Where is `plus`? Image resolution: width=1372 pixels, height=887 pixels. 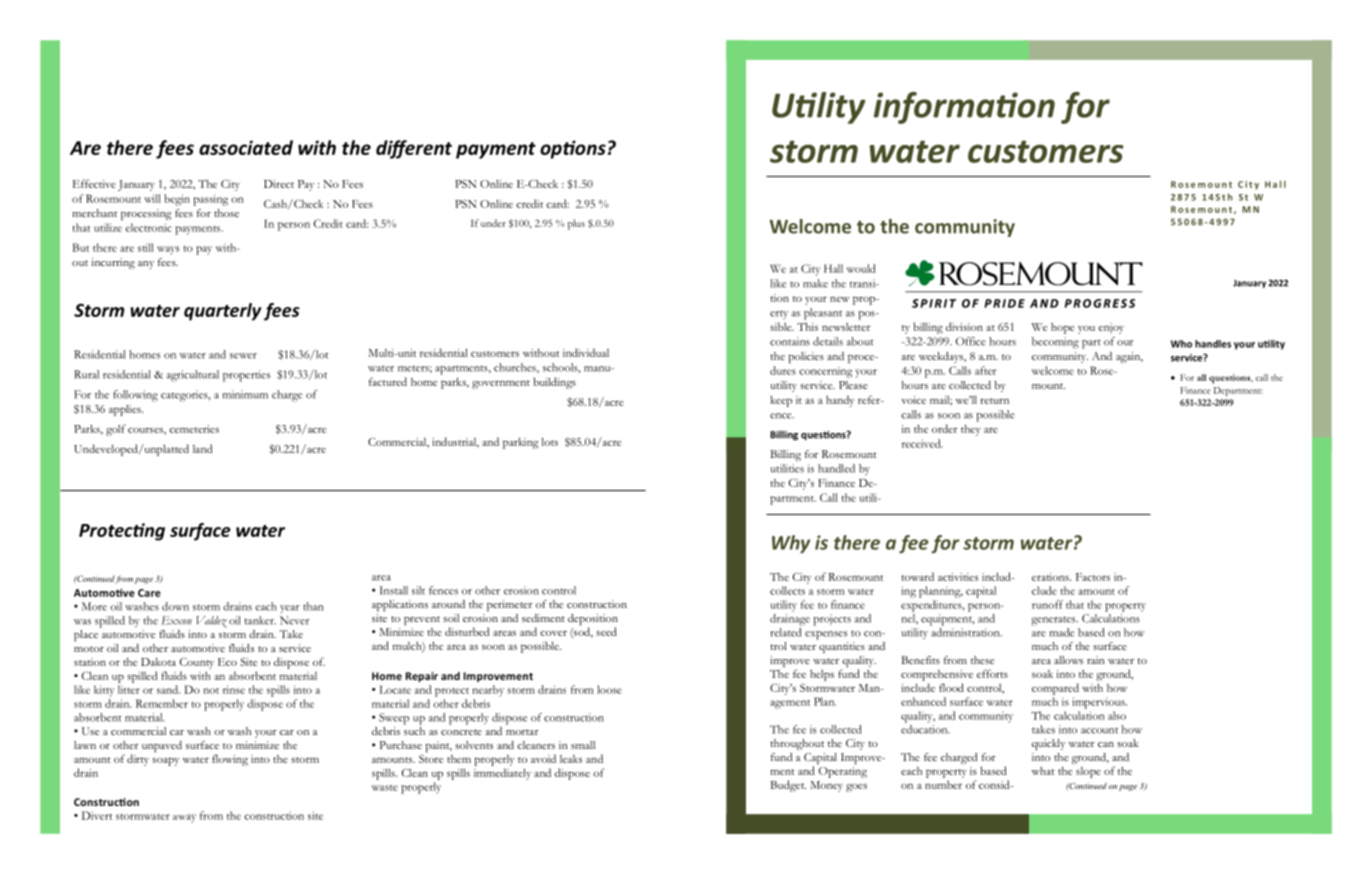 plus is located at coordinates (576, 224).
